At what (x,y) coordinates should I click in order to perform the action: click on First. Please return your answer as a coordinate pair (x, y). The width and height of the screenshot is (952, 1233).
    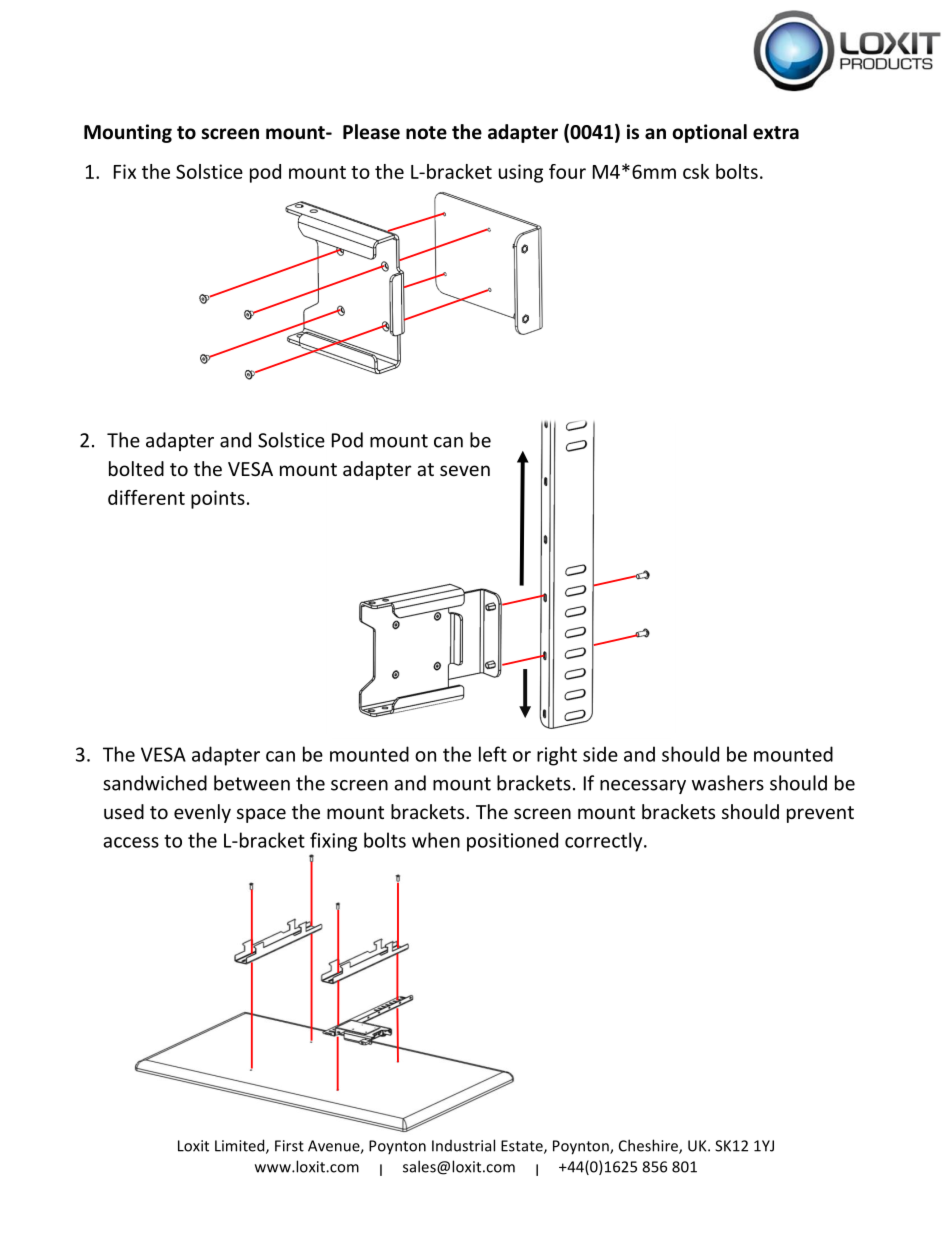
    Looking at the image, I should click on (289, 1146).
